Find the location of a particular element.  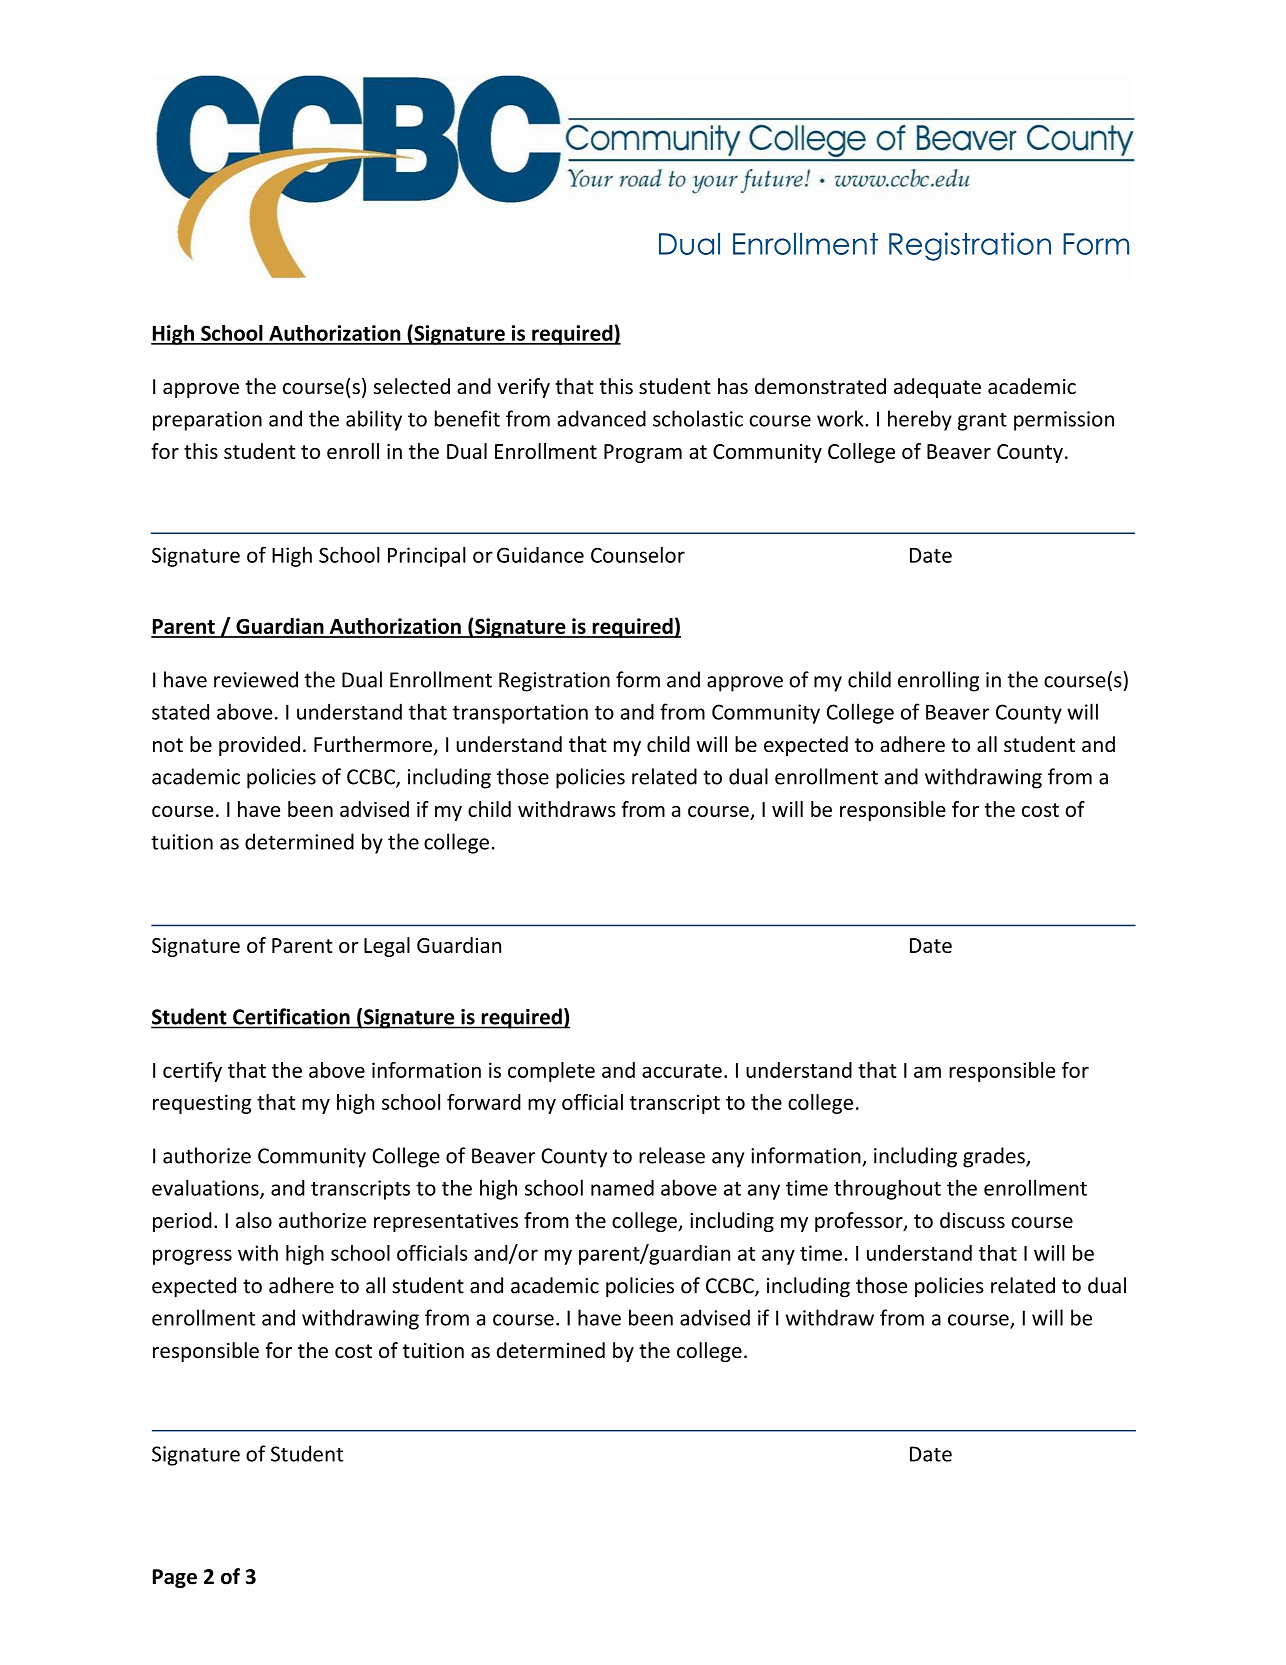

accurate is located at coordinates (682, 1071).
